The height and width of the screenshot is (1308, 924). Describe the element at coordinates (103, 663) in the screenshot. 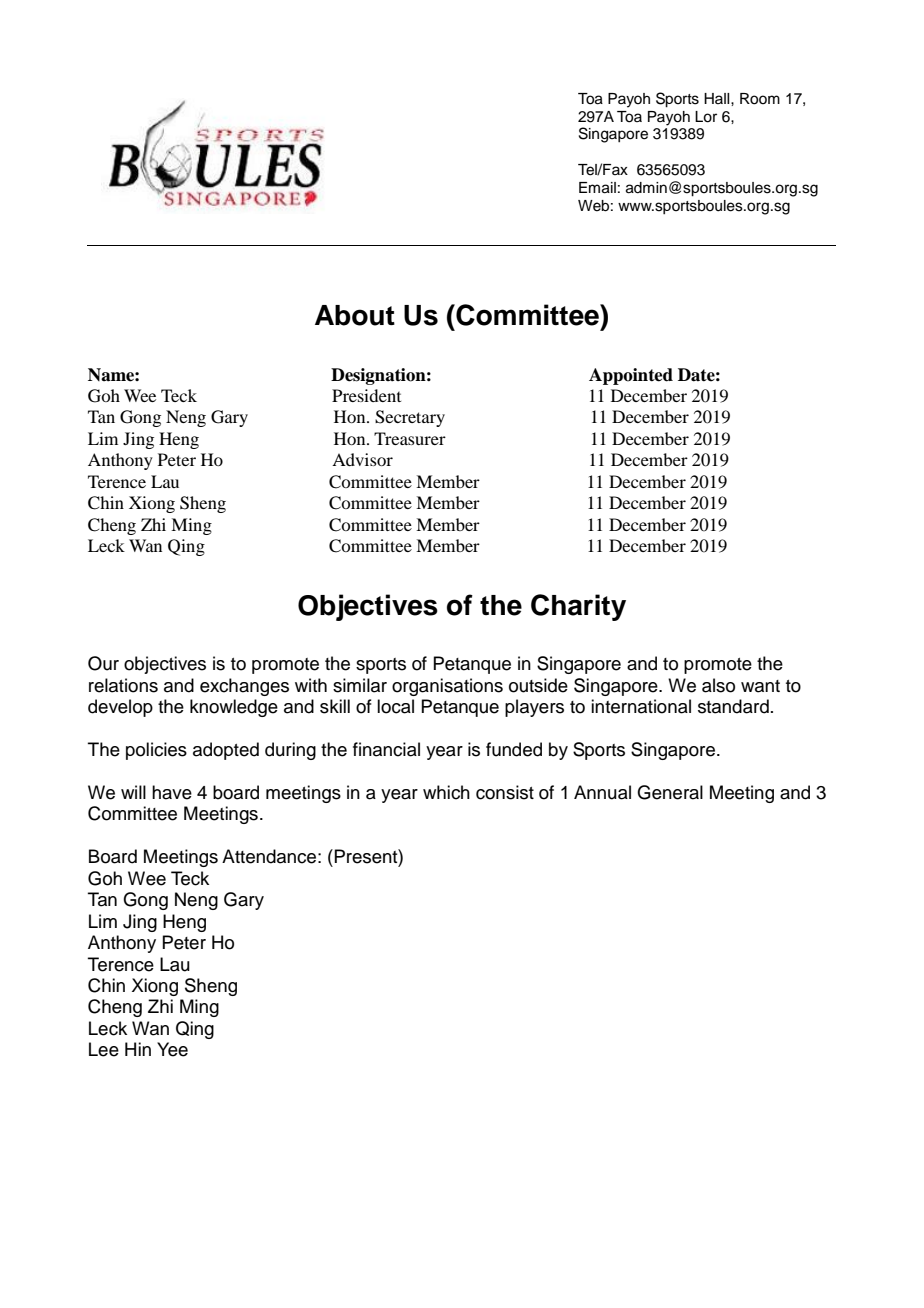

I see `Our` at that location.
